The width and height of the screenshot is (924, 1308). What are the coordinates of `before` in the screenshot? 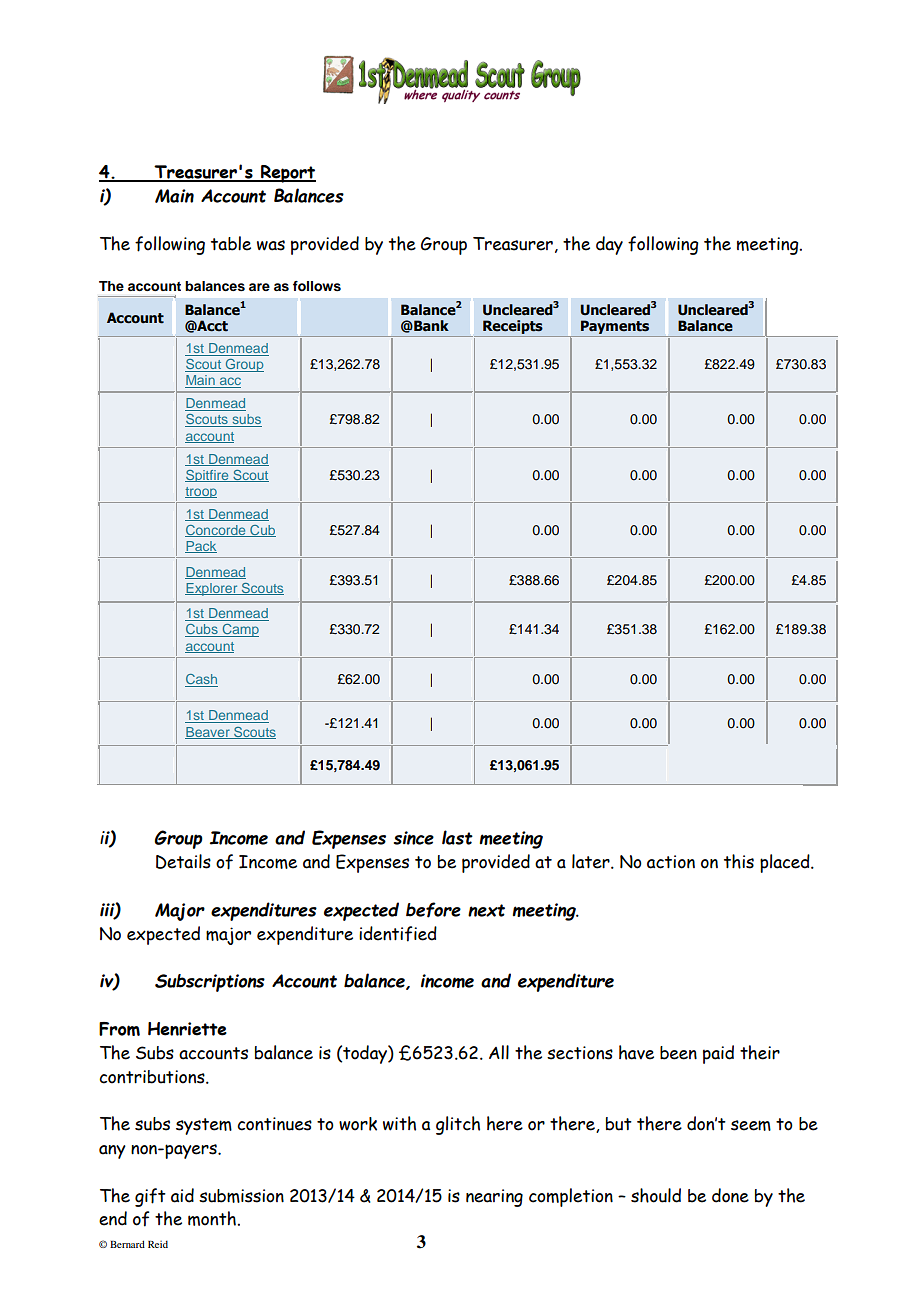 It's located at (433, 910).
